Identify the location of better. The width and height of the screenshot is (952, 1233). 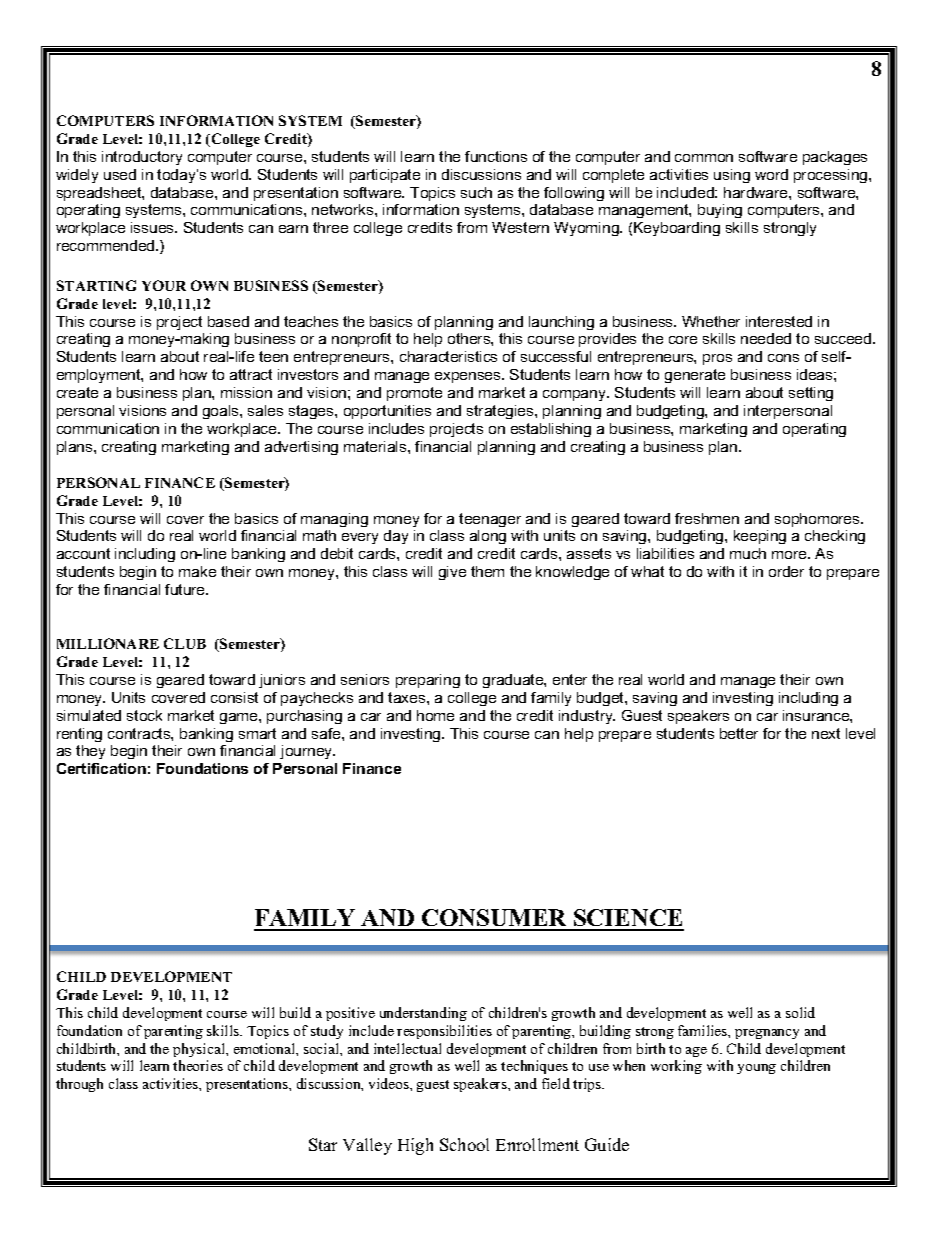
(739, 733).
